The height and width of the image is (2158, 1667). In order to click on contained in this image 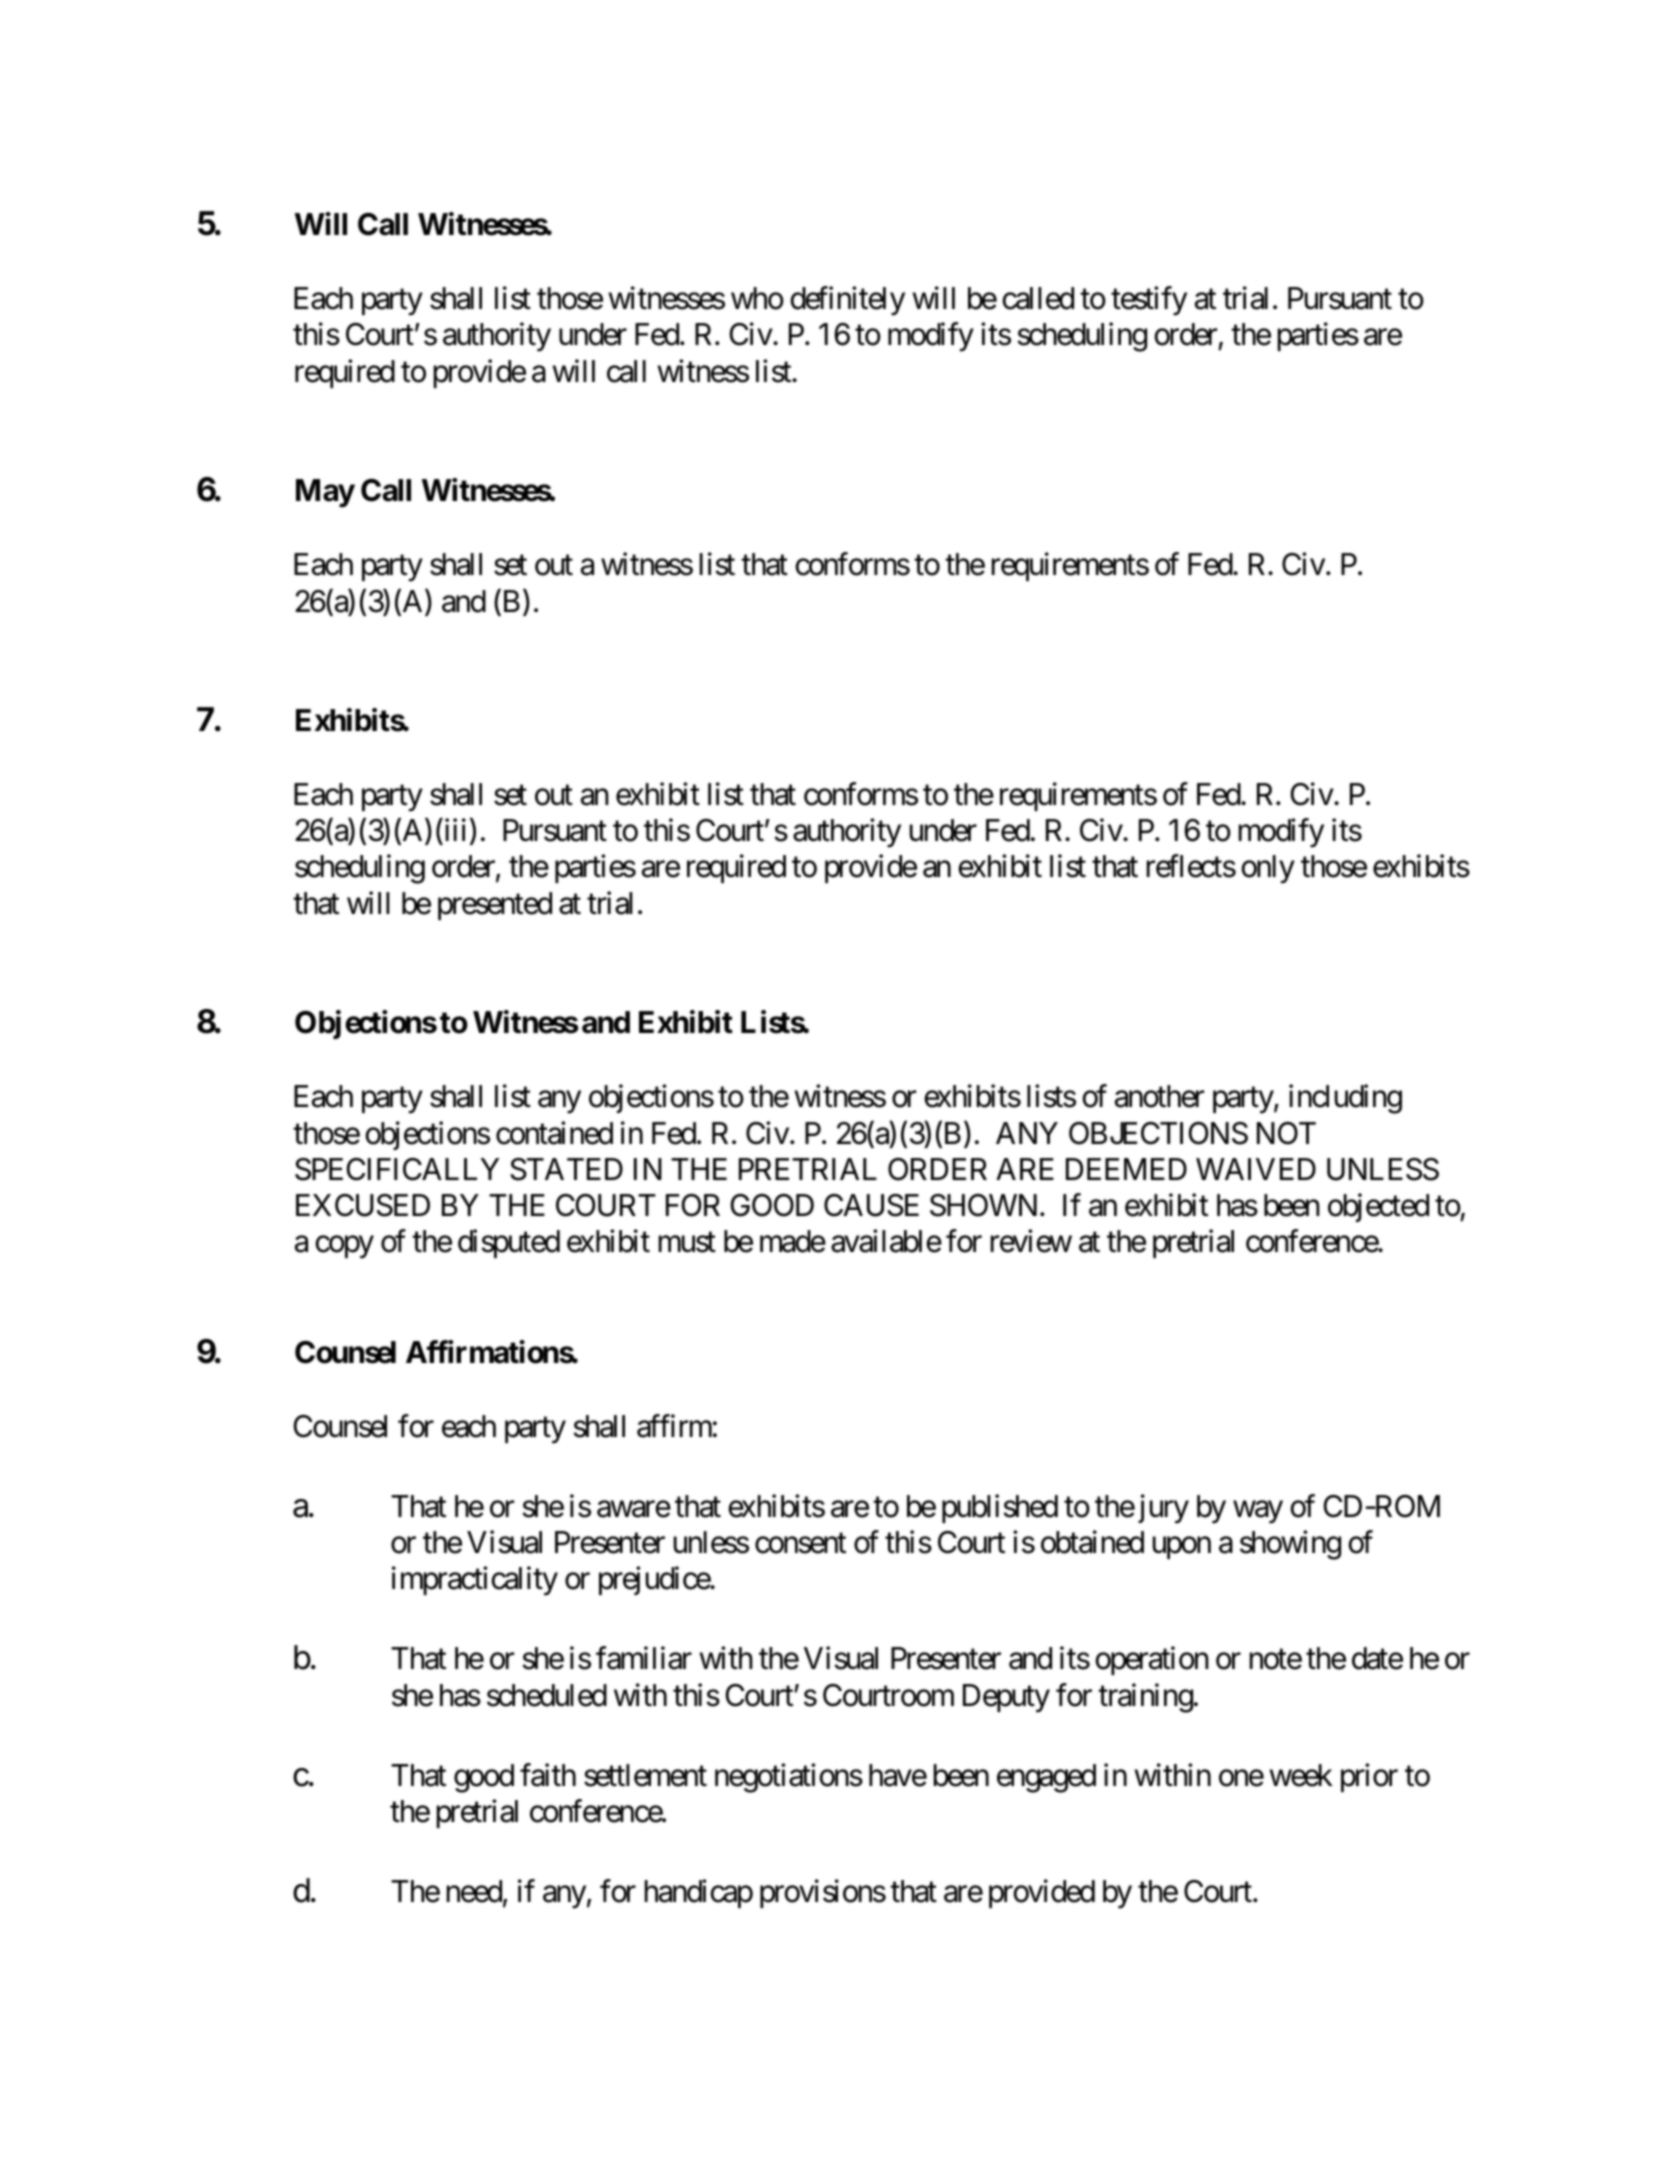, I will do `click(554, 1133)`.
